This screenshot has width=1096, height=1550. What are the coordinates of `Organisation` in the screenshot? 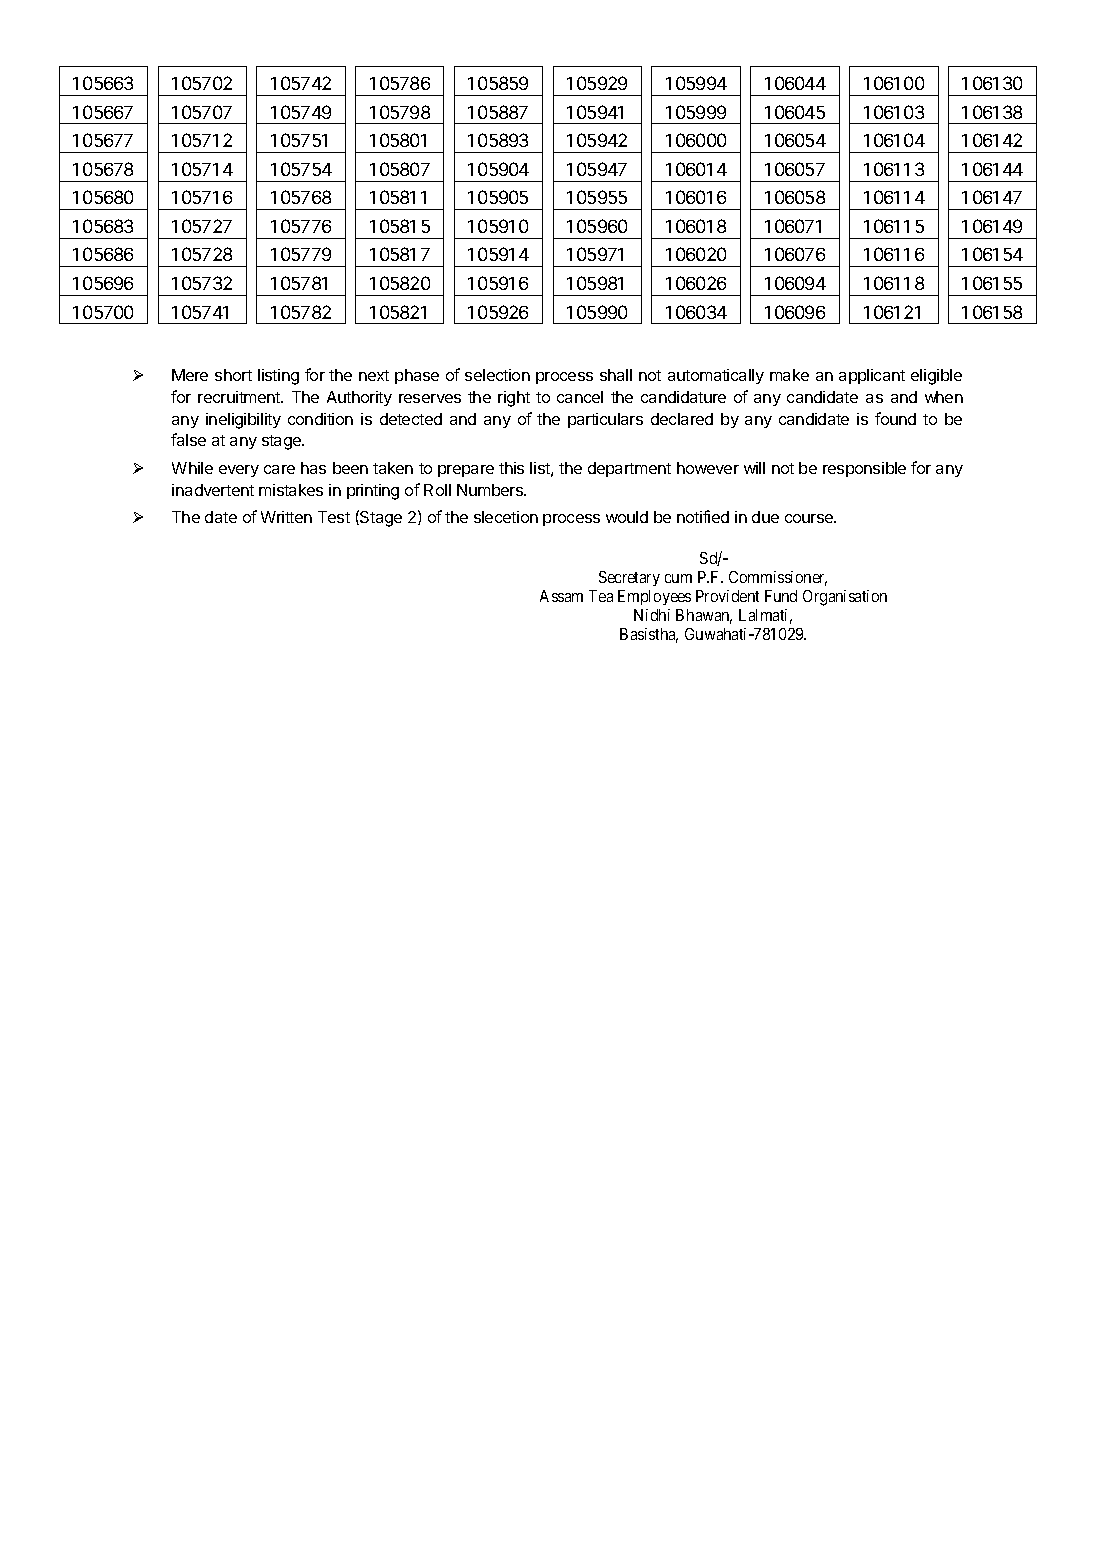 It's located at (845, 598).
